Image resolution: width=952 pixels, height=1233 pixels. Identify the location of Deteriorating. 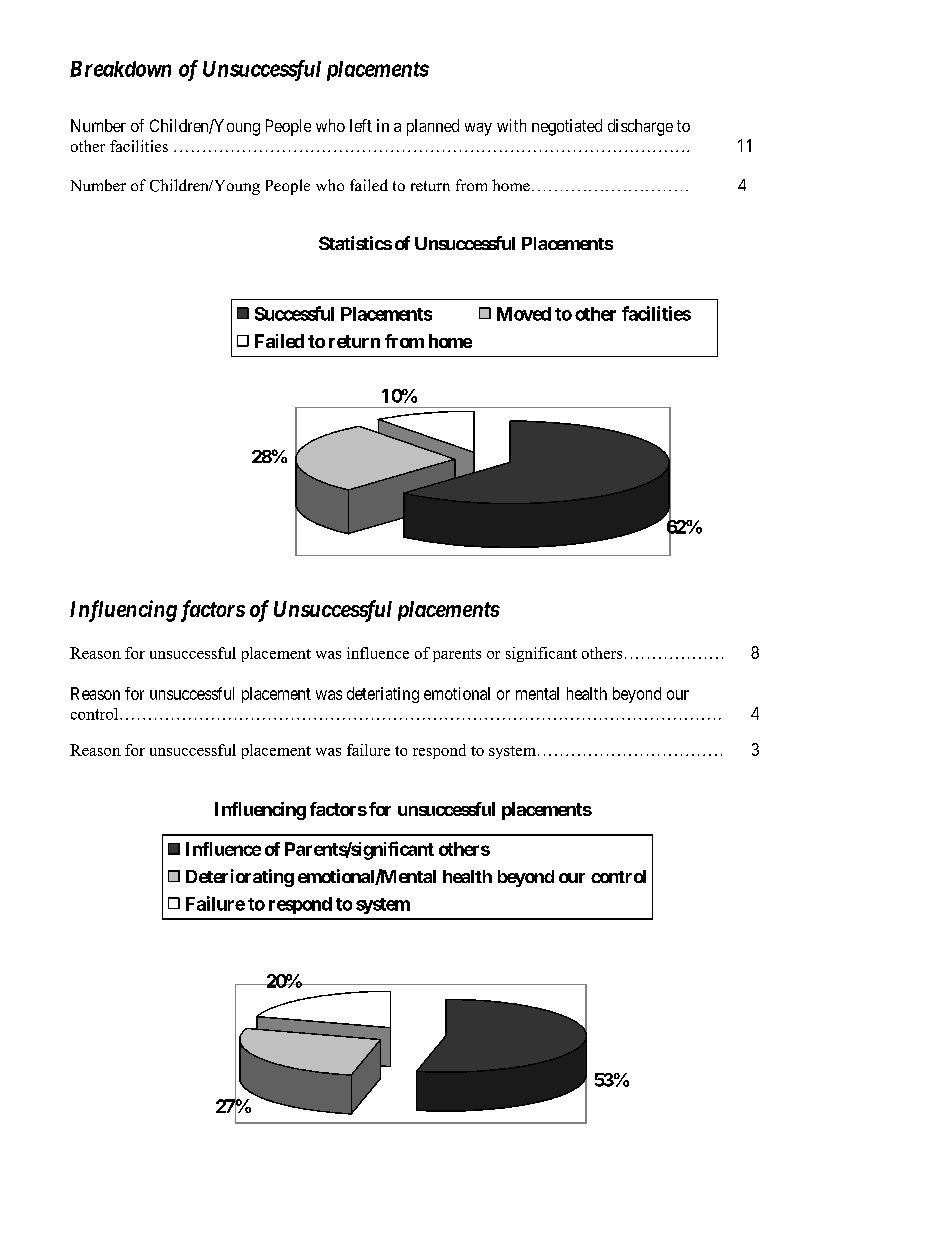
(240, 878).
